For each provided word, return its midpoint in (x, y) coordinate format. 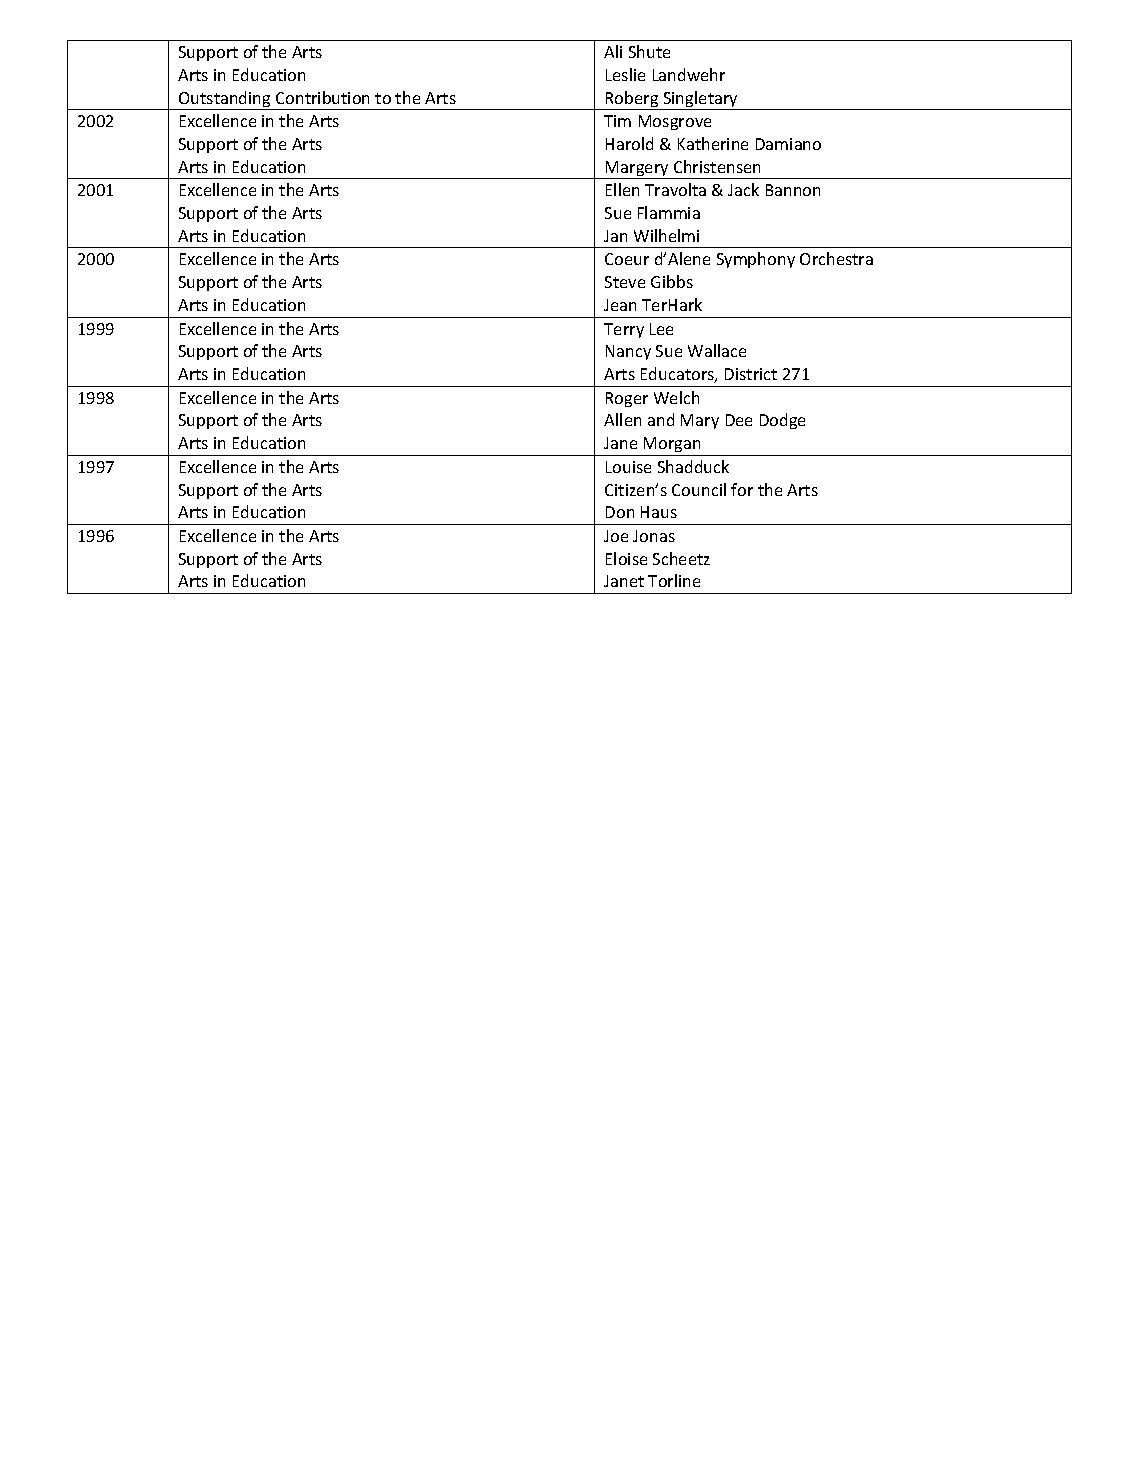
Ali (613, 51)
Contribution (322, 97)
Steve (625, 282)
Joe (616, 536)
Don (620, 512)
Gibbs (672, 281)
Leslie (625, 74)
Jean (620, 305)
